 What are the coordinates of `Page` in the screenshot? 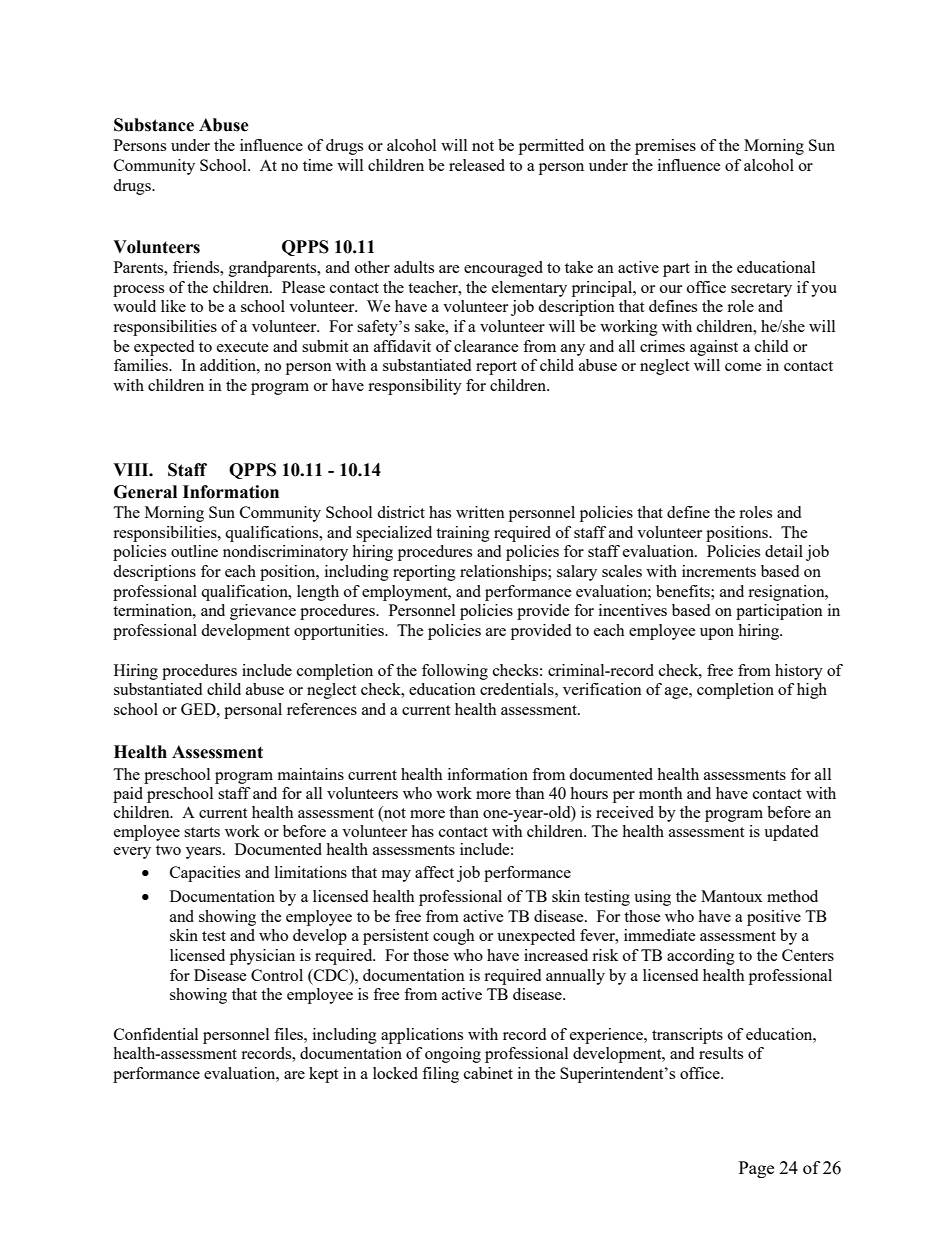 It's located at (756, 1169).
